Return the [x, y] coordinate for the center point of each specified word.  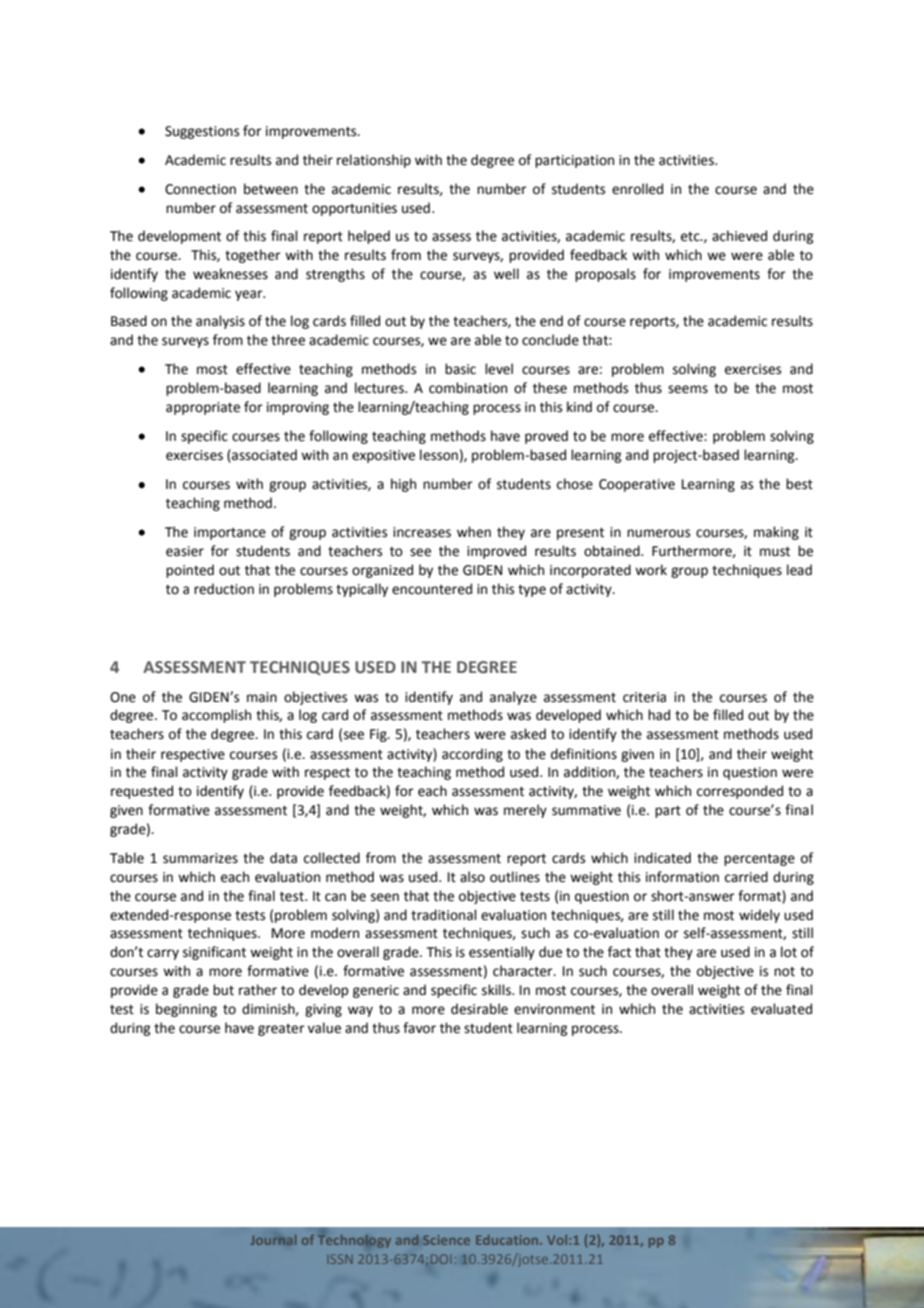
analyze [513, 698]
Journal [273, 1240]
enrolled [637, 189]
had [659, 715]
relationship [374, 161]
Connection [200, 189]
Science [446, 1240]
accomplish [216, 716]
